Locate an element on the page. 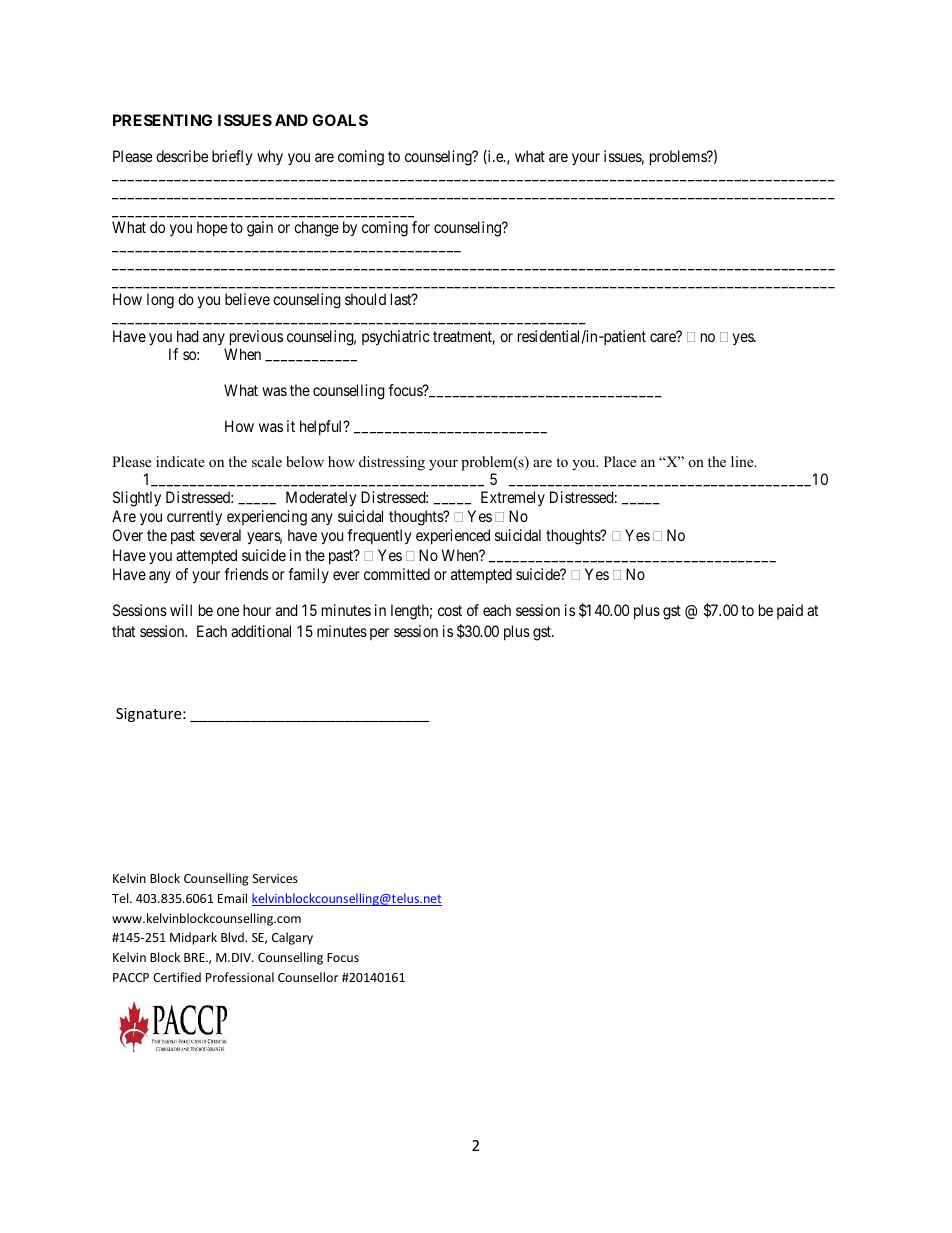  Counsellor is located at coordinates (308, 977).
